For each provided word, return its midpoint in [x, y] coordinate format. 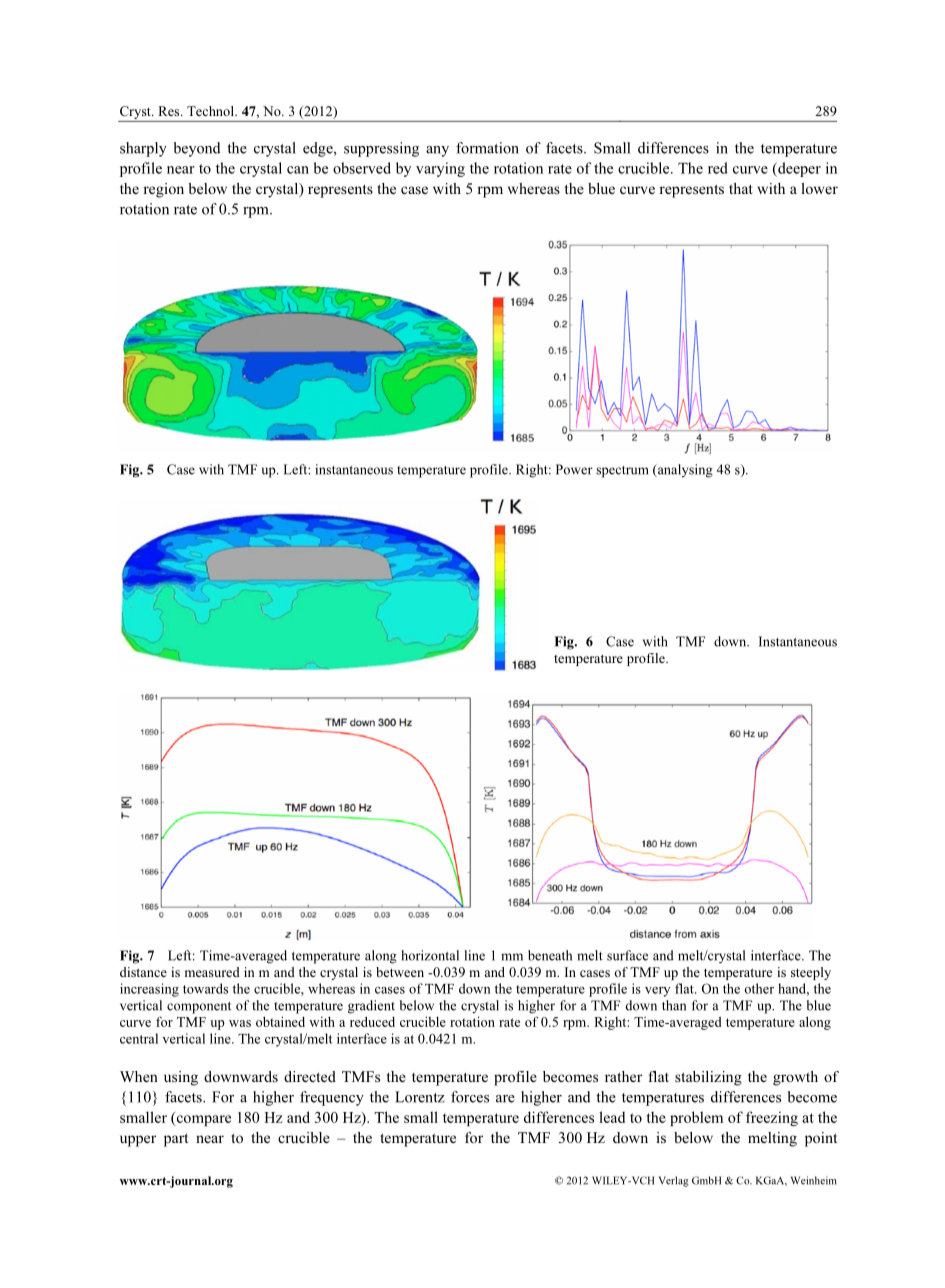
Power [574, 469]
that [740, 188]
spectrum [622, 472]
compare [202, 1120]
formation [487, 148]
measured [212, 972]
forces [470, 1097]
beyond [197, 149]
